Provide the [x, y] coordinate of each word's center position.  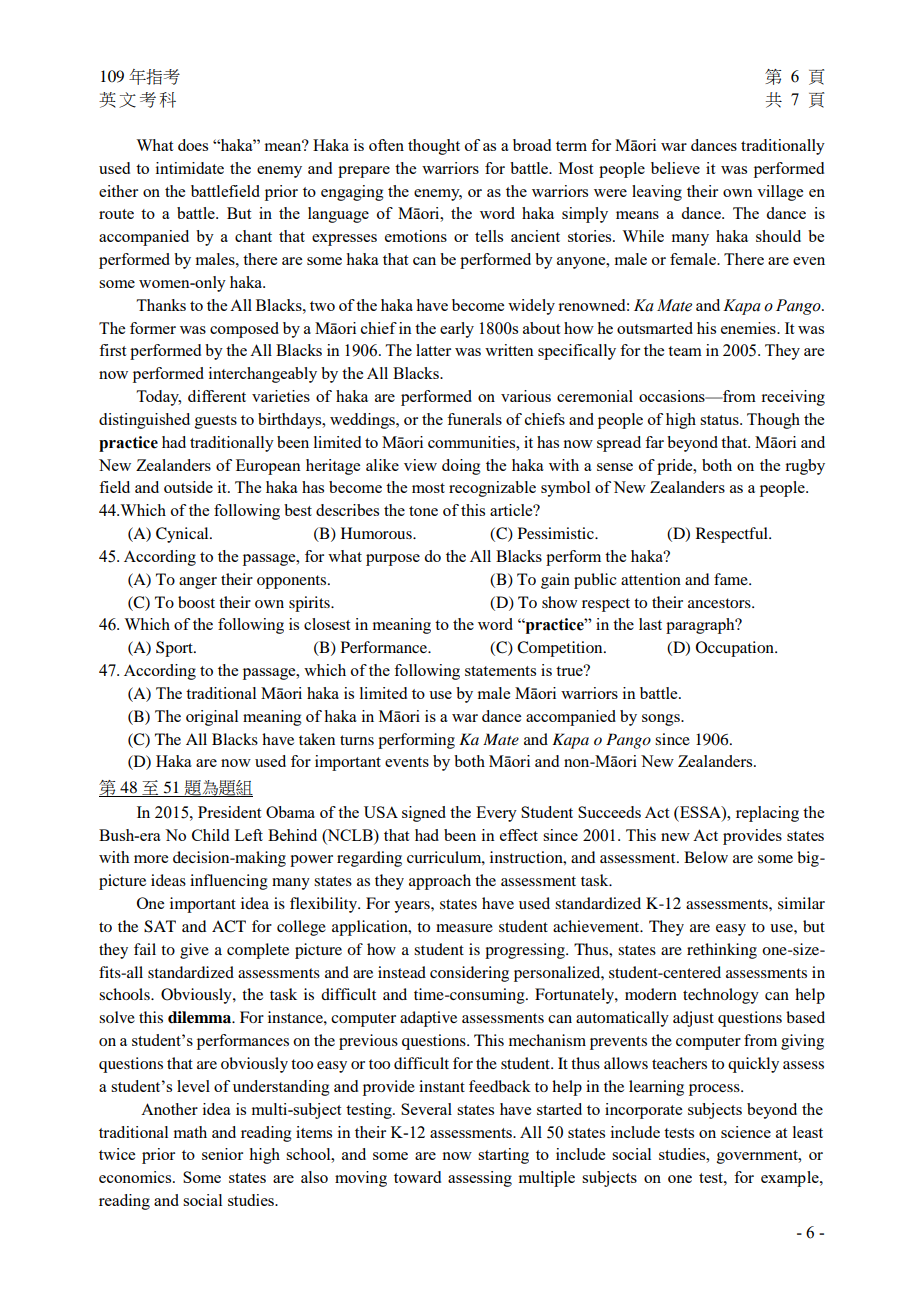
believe [675, 168]
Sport [175, 649]
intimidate [190, 168]
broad [532, 145]
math [190, 1132]
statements [500, 671]
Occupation [736, 649]
